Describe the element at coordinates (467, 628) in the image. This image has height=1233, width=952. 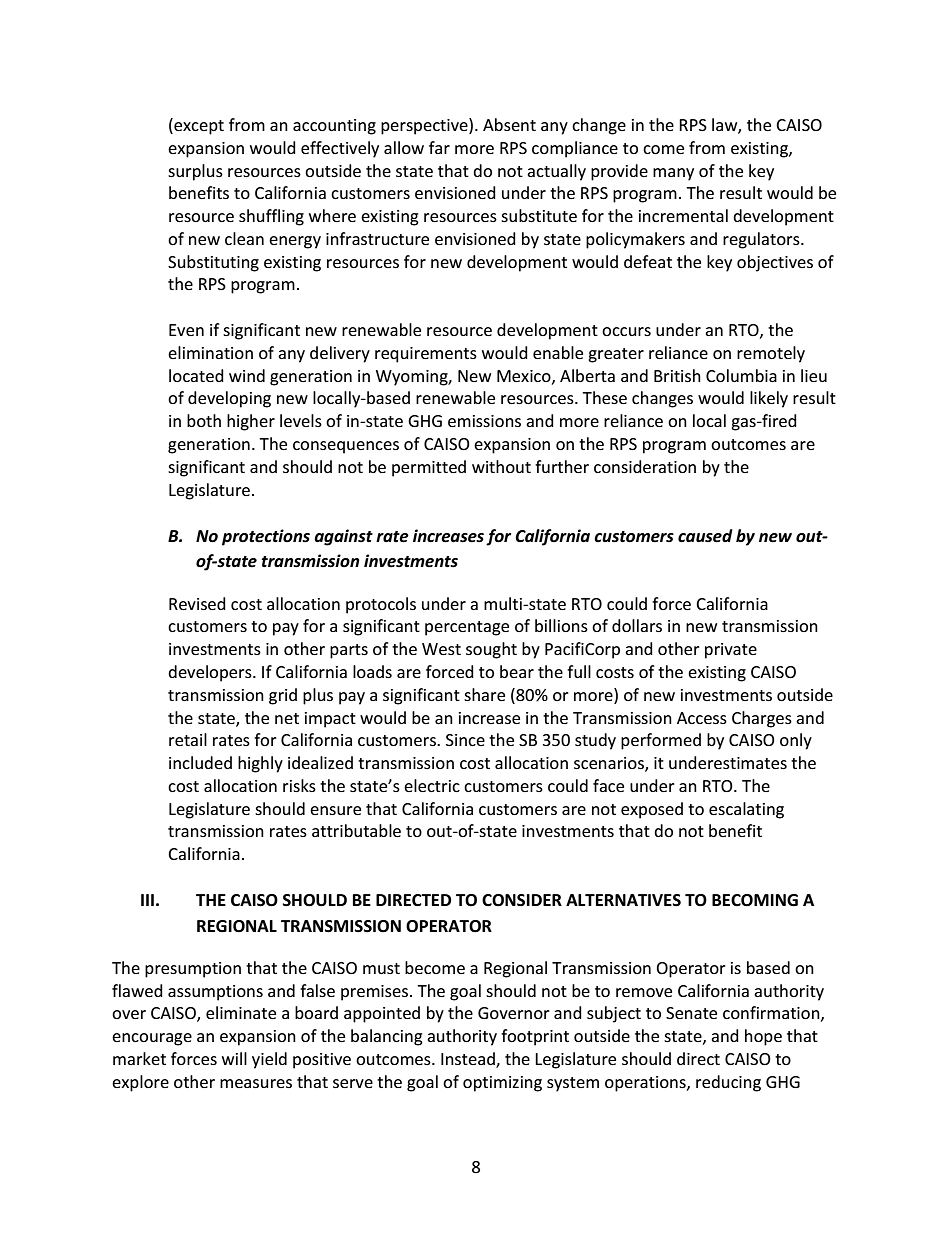
I see `percentage` at that location.
